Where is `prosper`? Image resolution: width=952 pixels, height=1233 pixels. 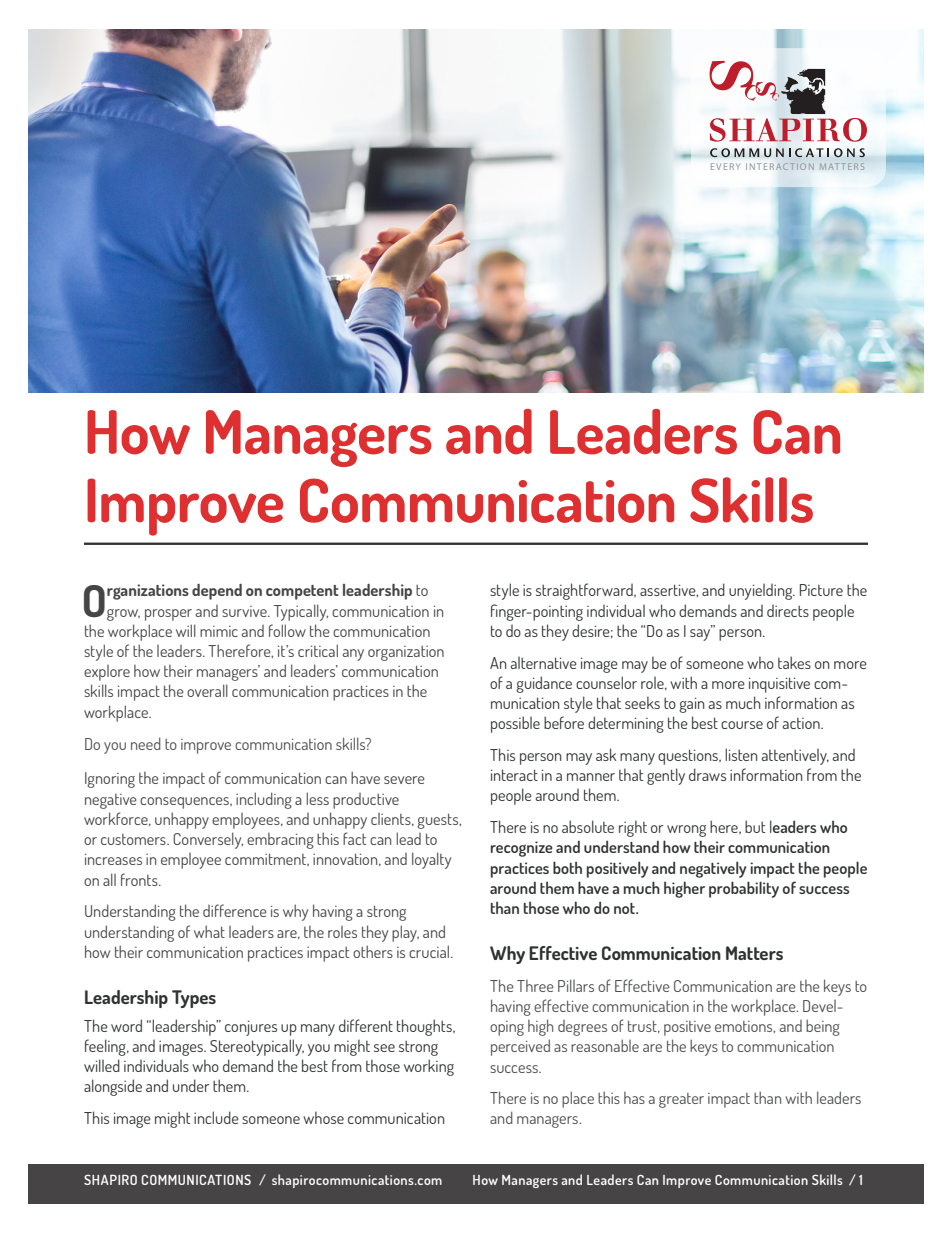
prosper is located at coordinates (168, 615).
